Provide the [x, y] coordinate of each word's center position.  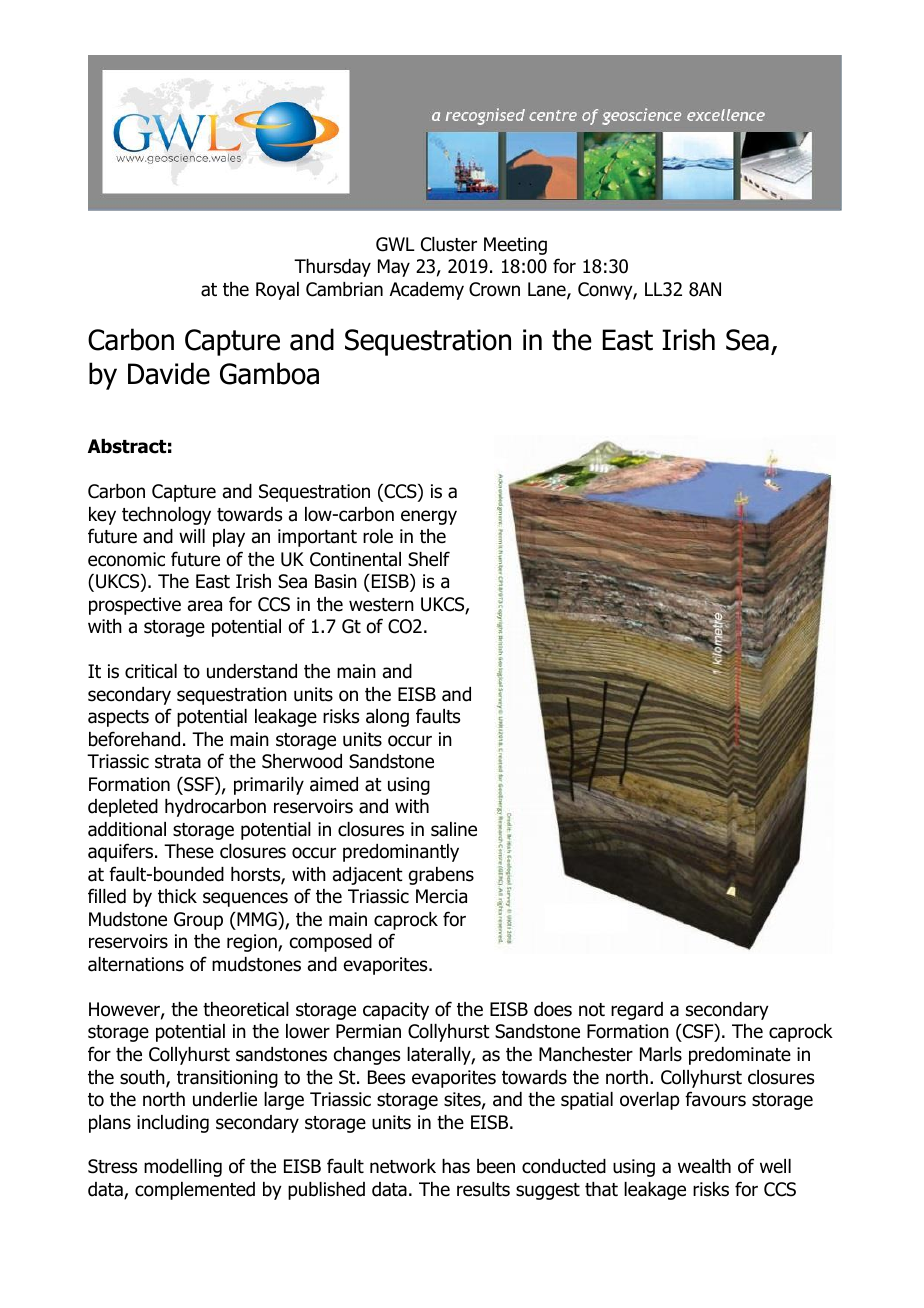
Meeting [515, 246]
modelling [183, 1168]
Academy [427, 291]
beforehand [134, 739]
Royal [277, 291]
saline [454, 829]
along [387, 718]
